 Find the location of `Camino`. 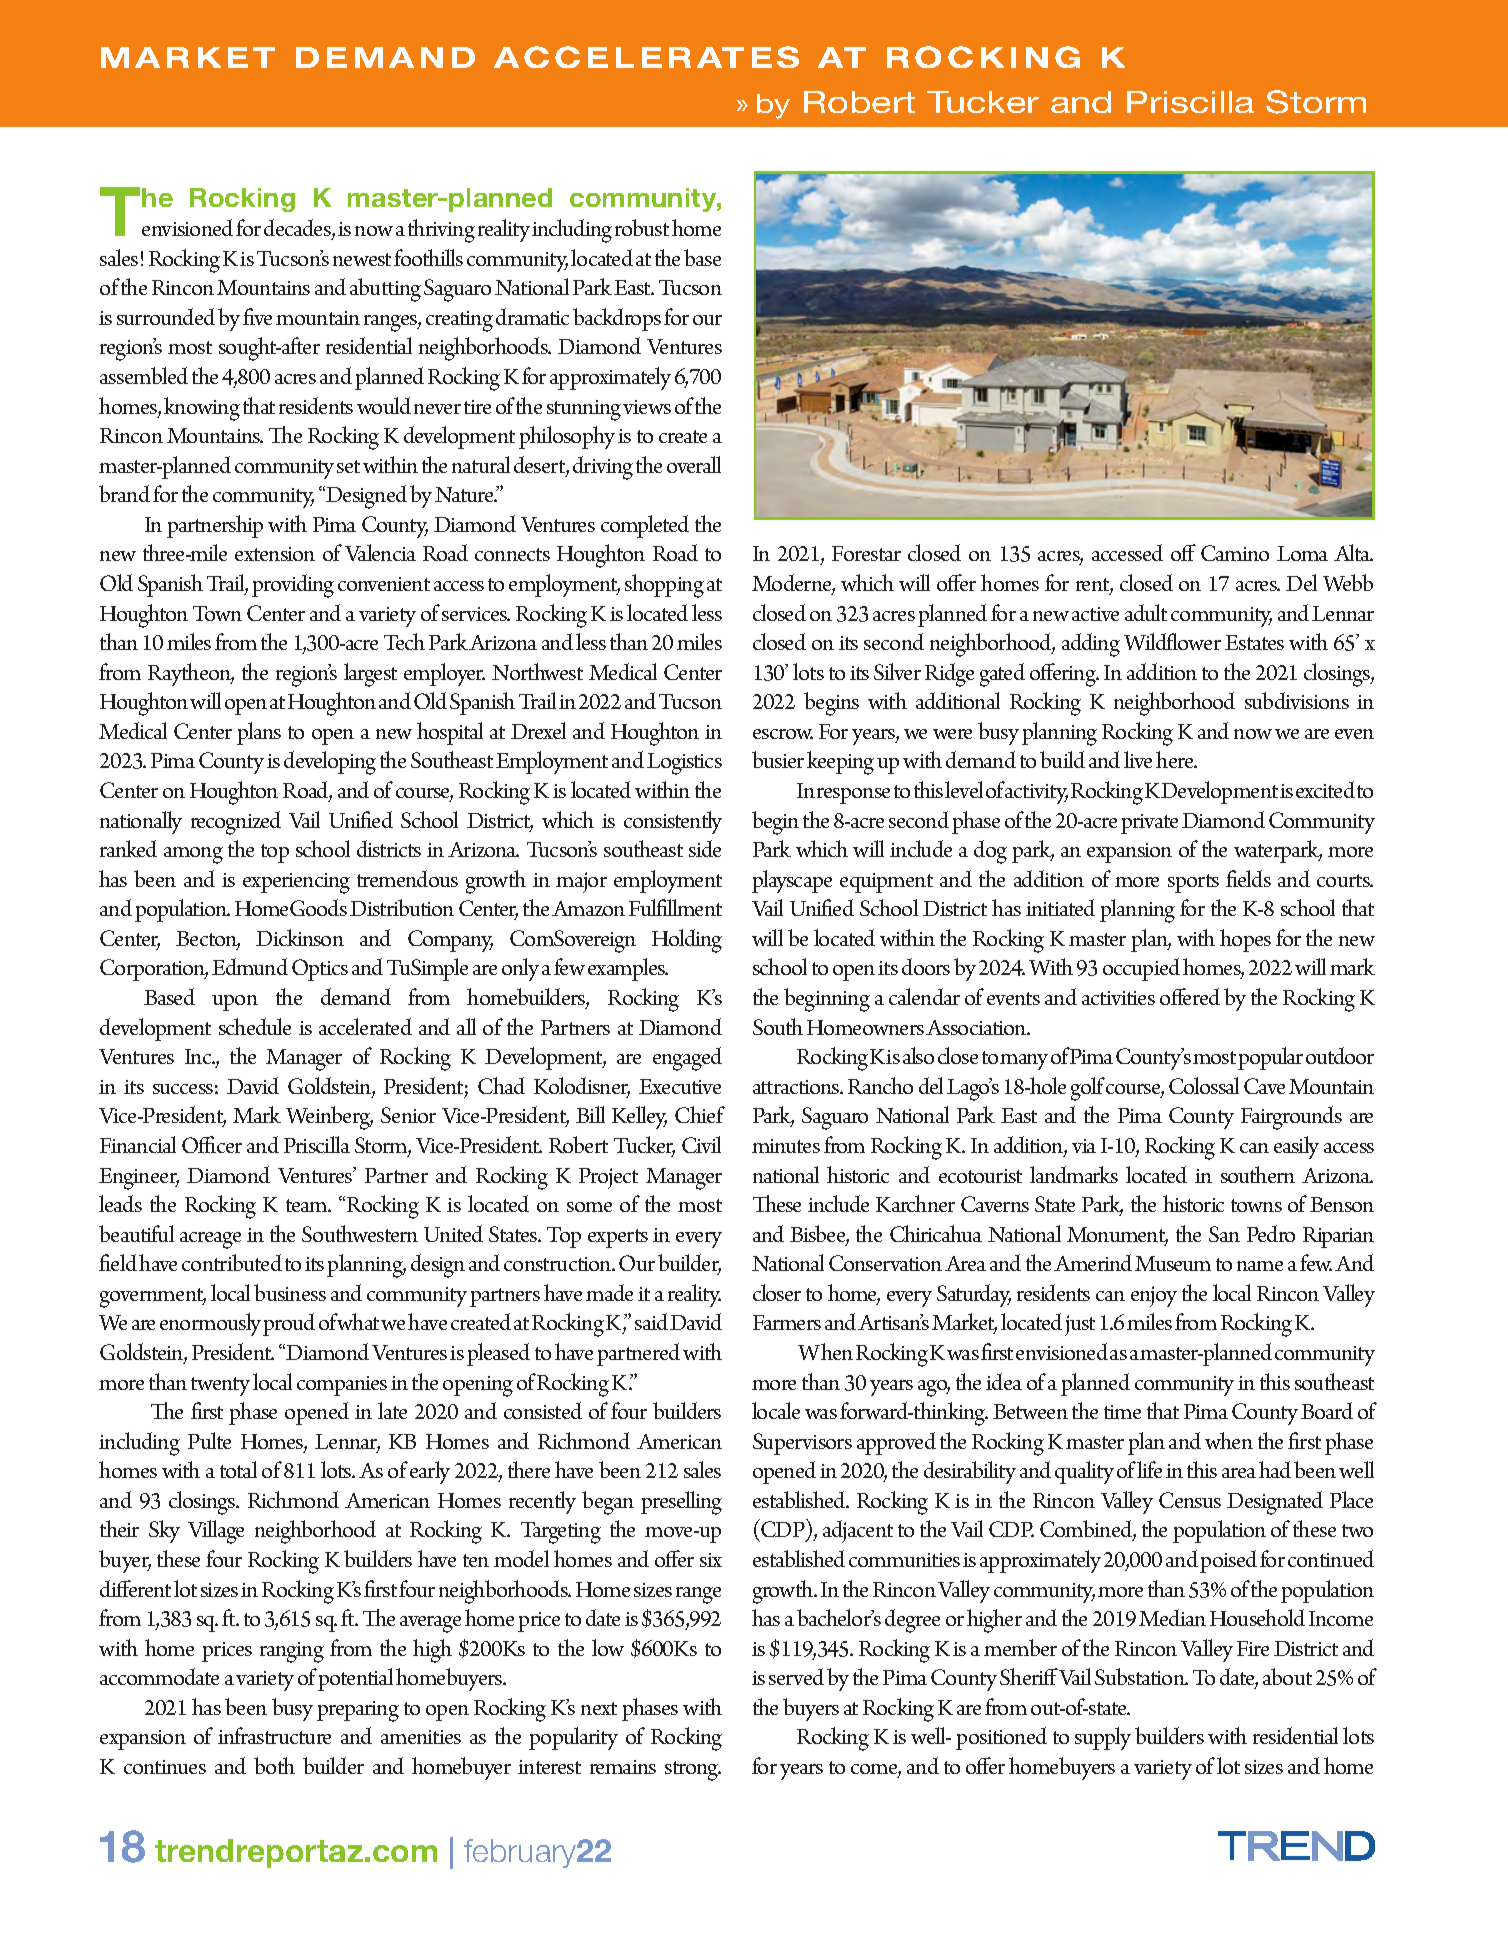

Camino is located at coordinates (1235, 553).
